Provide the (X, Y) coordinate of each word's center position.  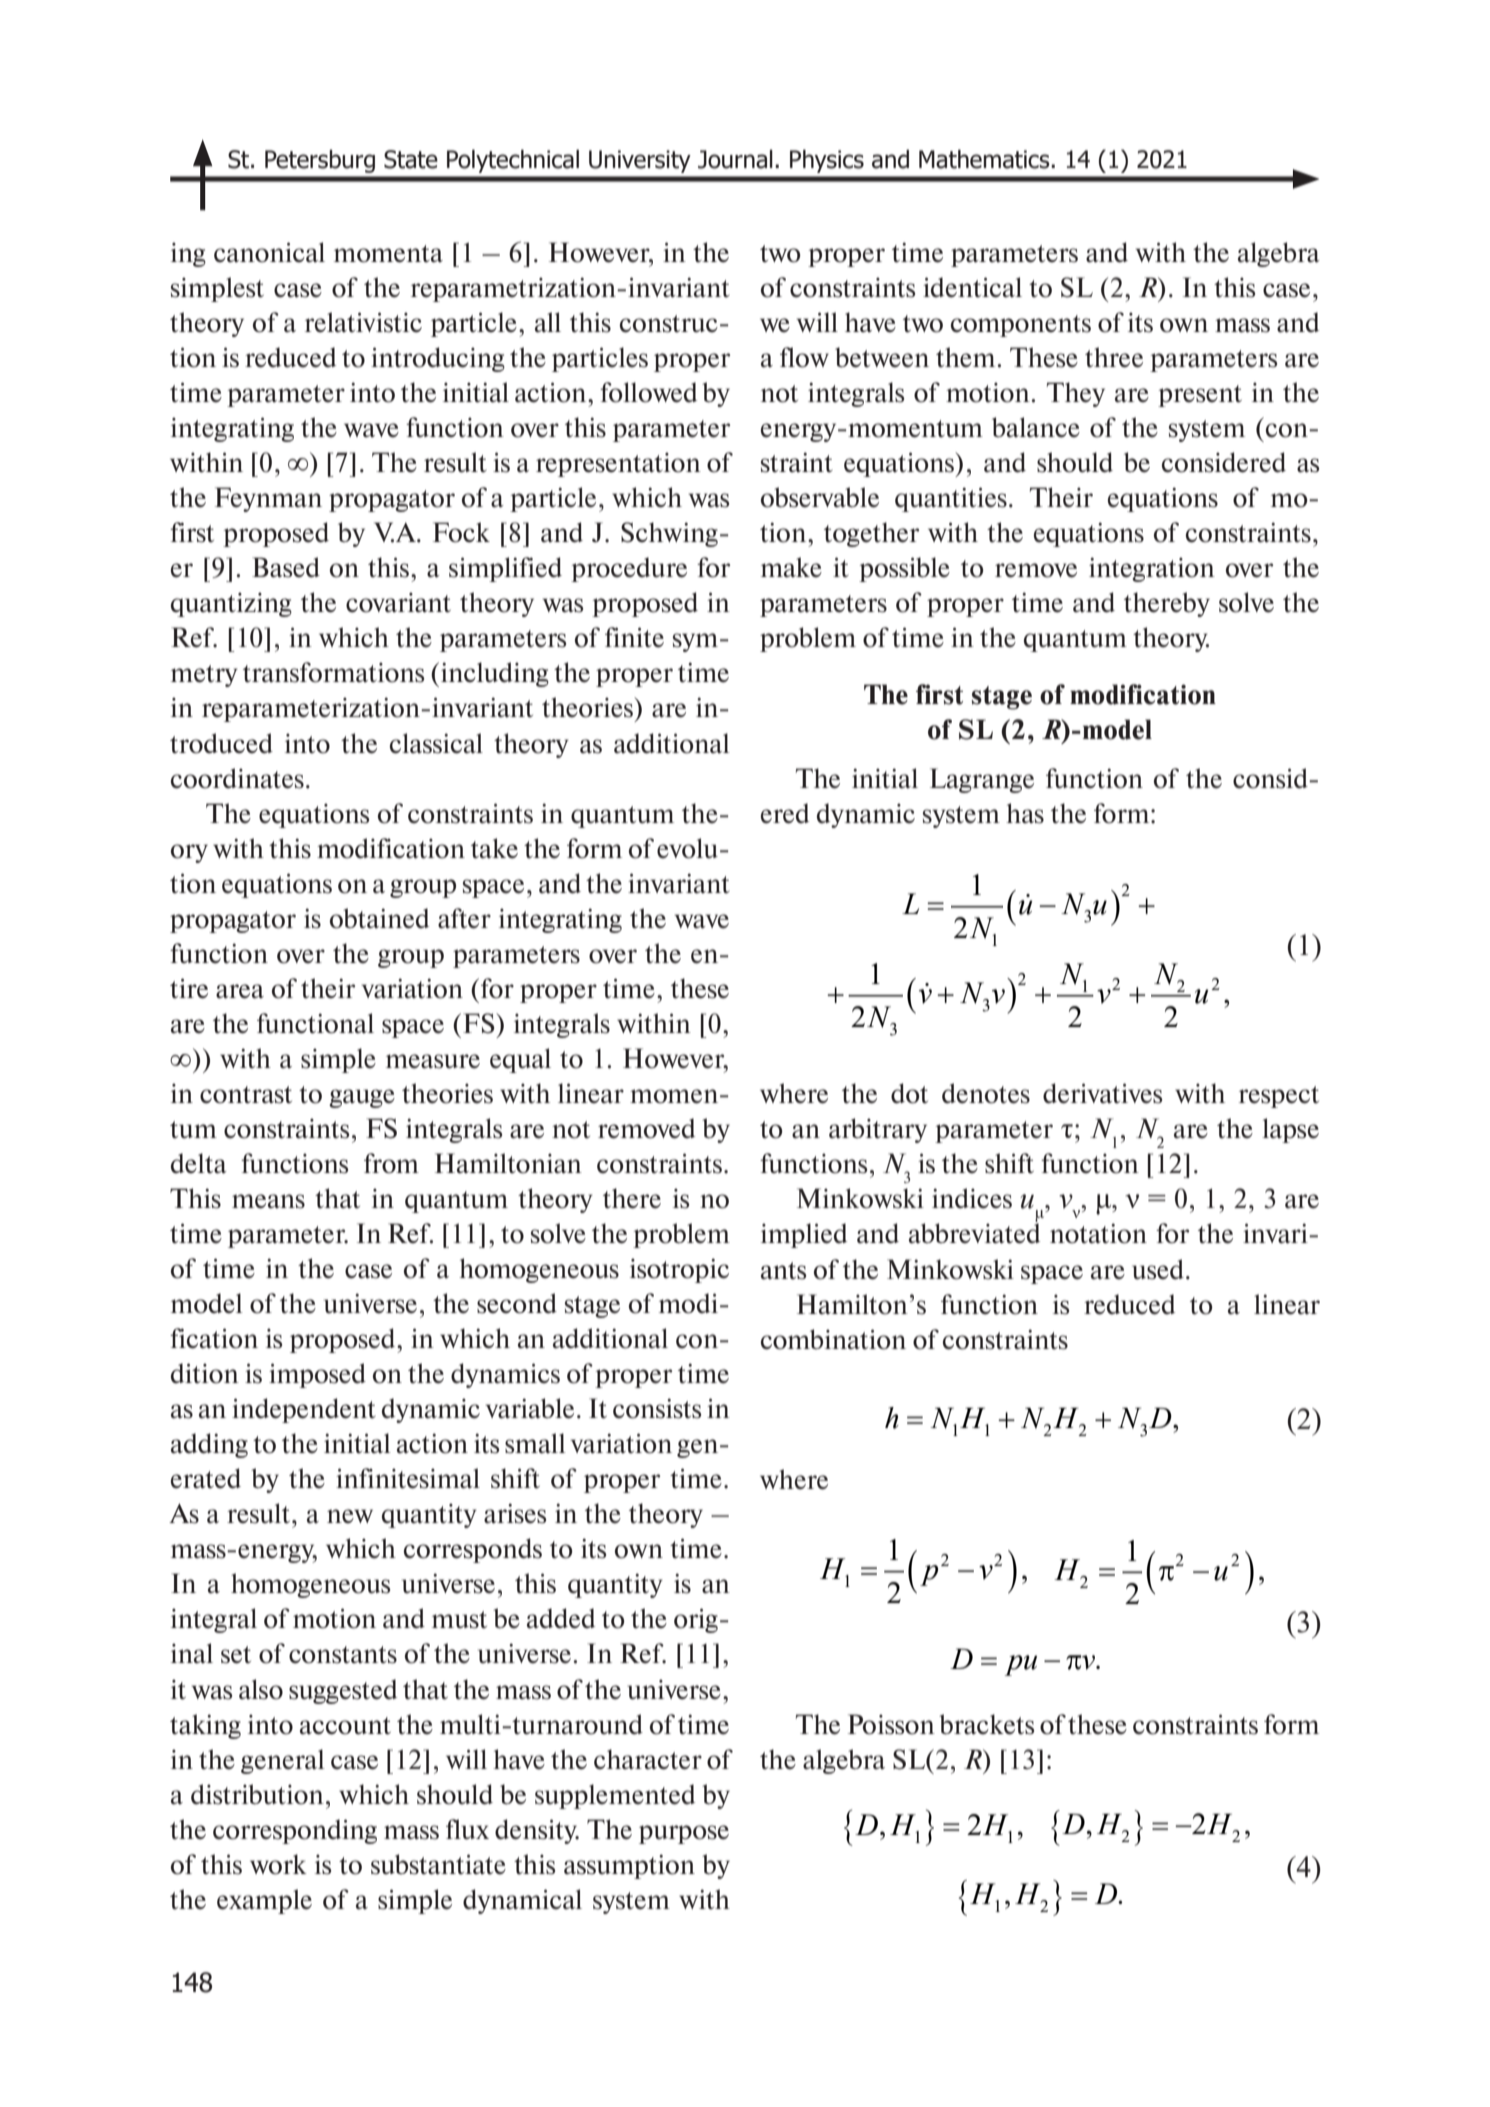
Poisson (891, 1724)
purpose (684, 1834)
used (1158, 1269)
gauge (362, 1098)
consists (657, 1408)
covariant (398, 603)
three (1114, 357)
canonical (269, 252)
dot (909, 1093)
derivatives (1102, 1093)
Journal (735, 159)
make (791, 567)
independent (304, 1410)
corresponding (295, 1831)
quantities (951, 499)
